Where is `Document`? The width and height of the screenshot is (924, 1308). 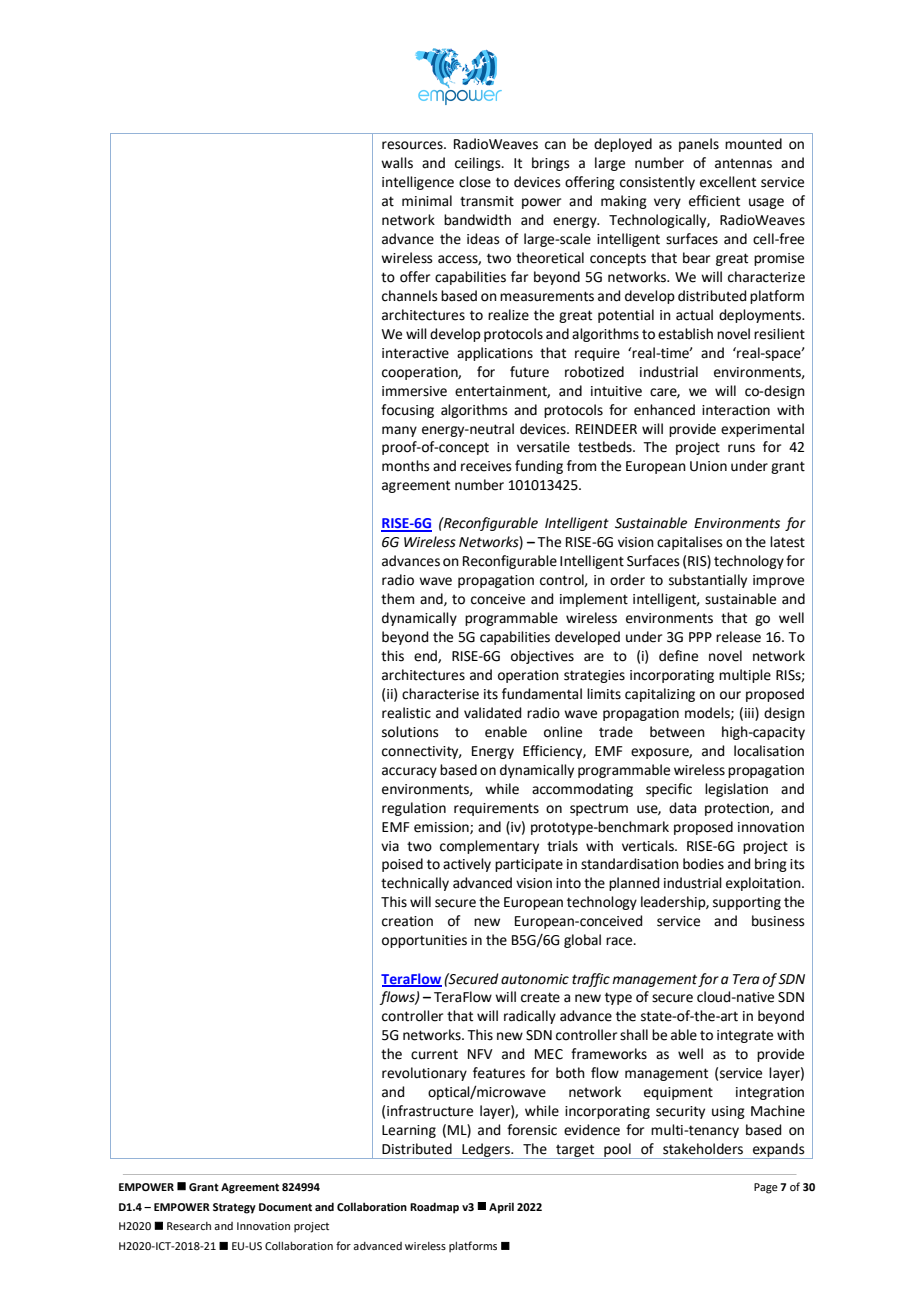
Document is located at coordinates (285, 1207).
